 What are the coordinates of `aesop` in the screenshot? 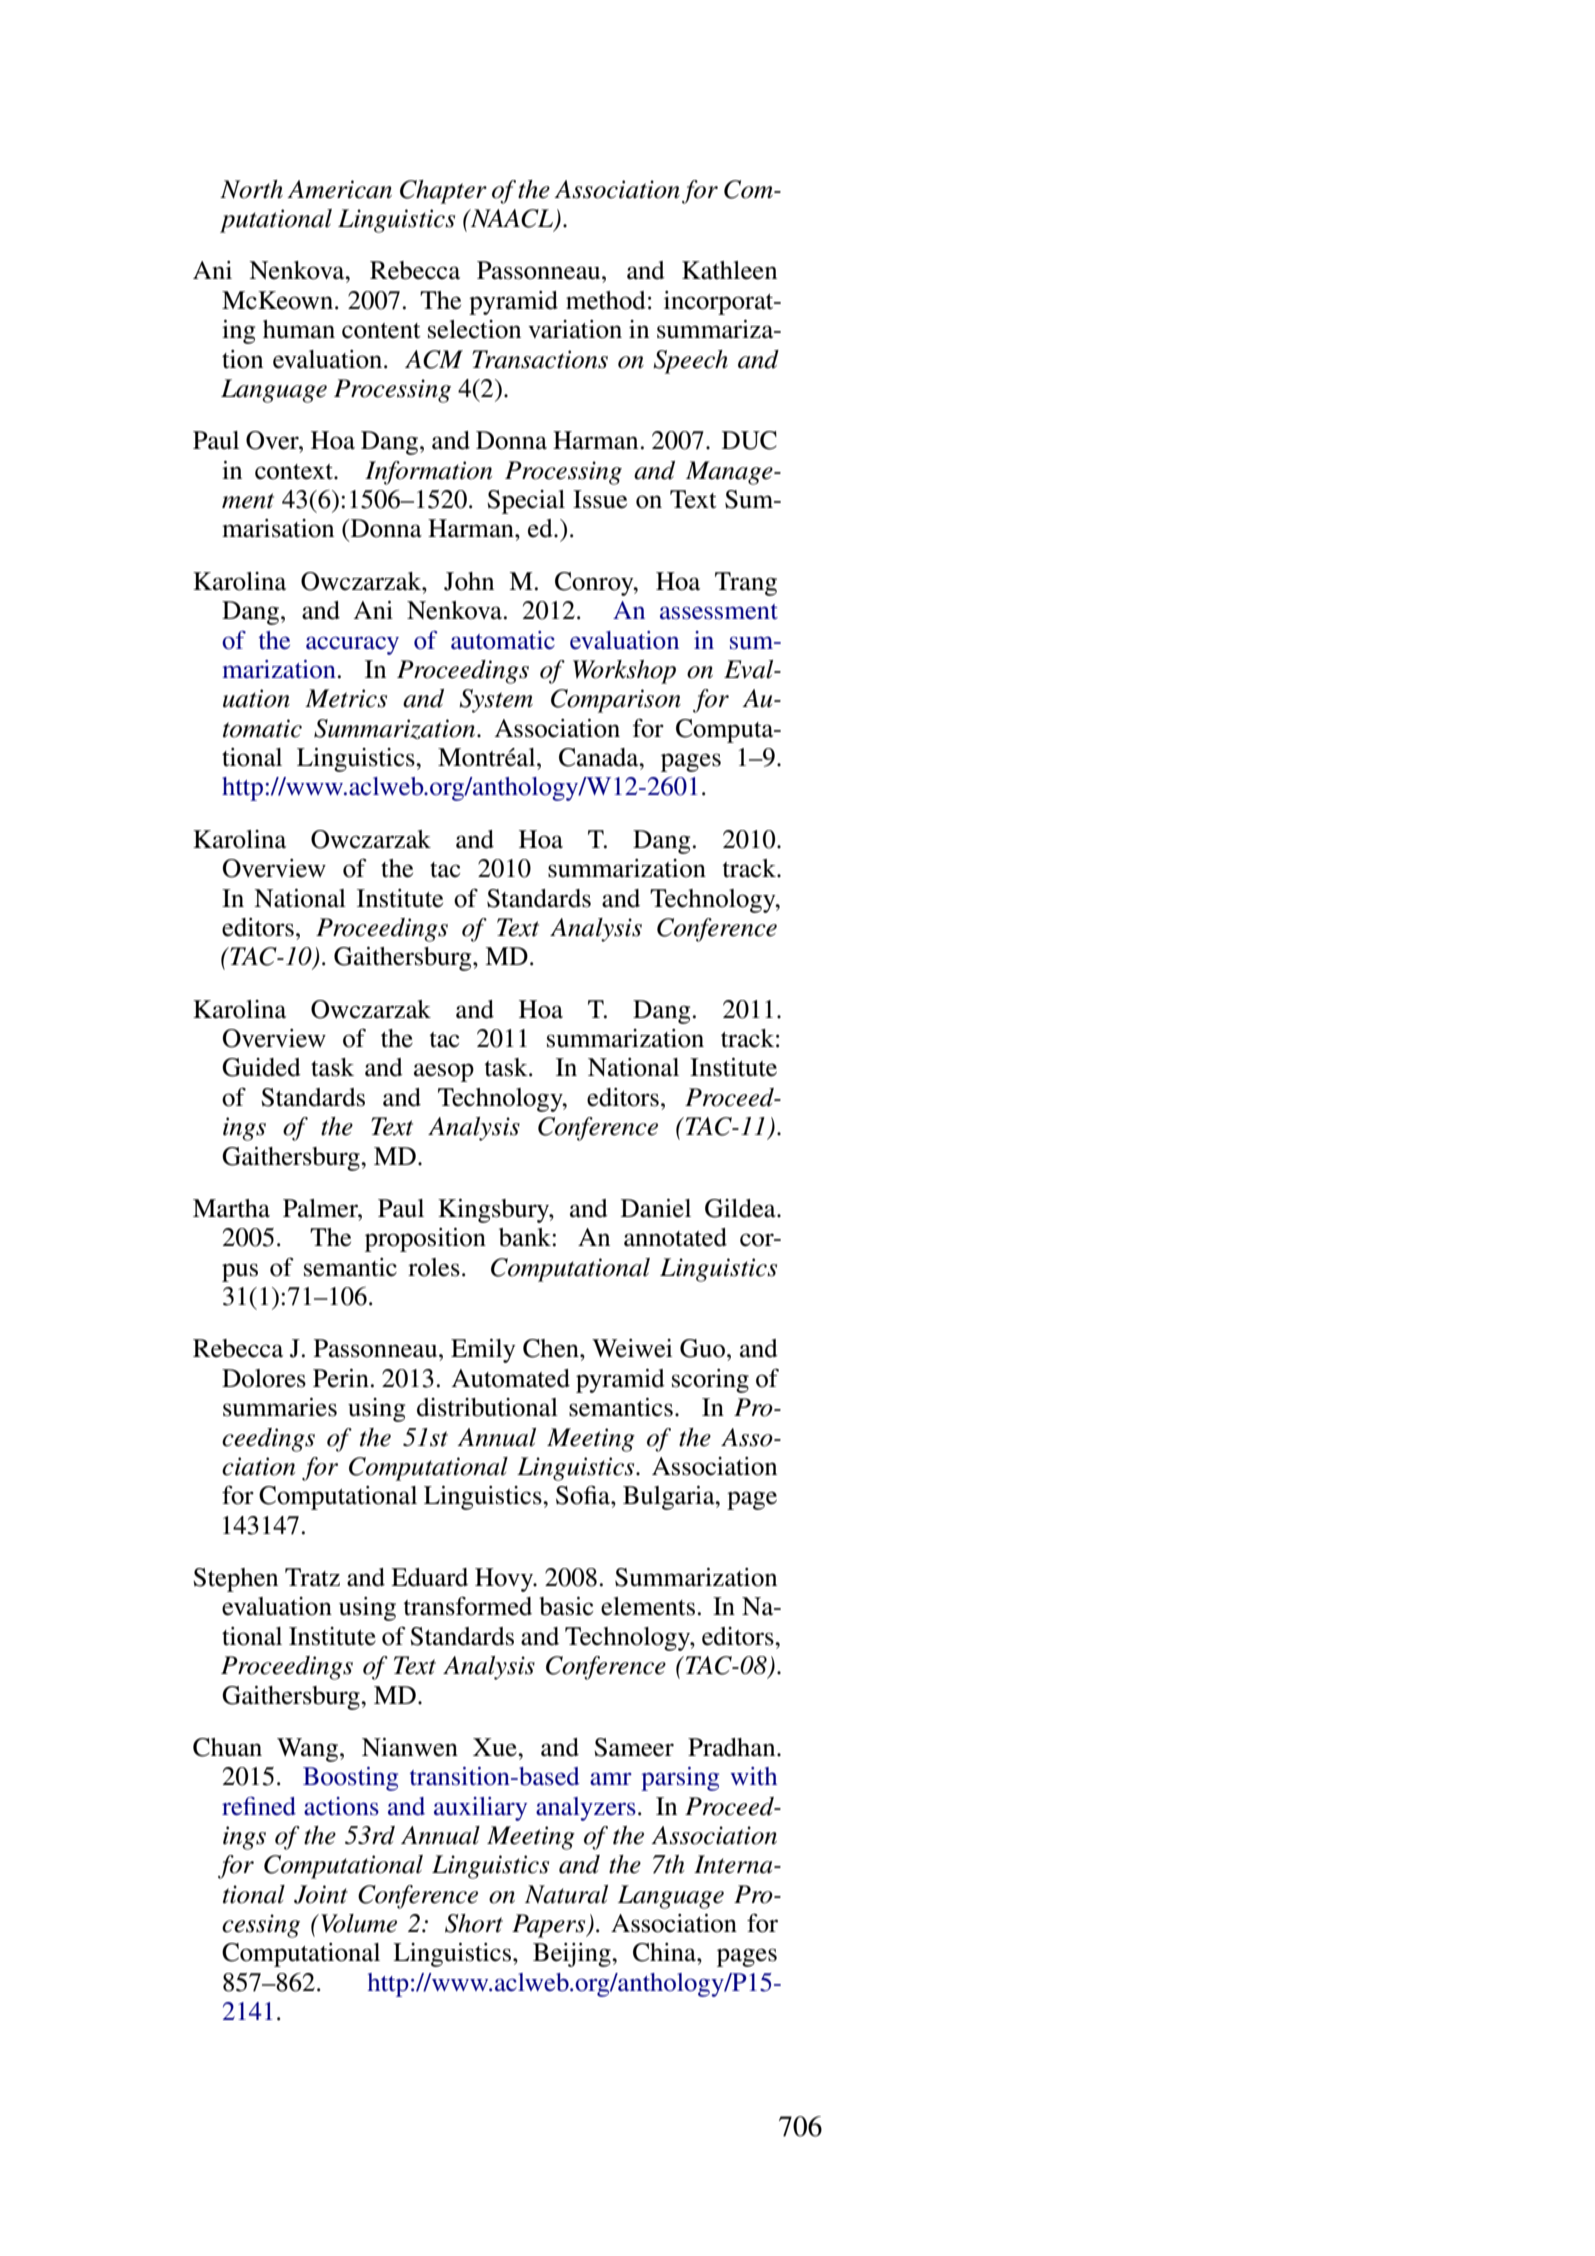 It's located at (444, 1072).
